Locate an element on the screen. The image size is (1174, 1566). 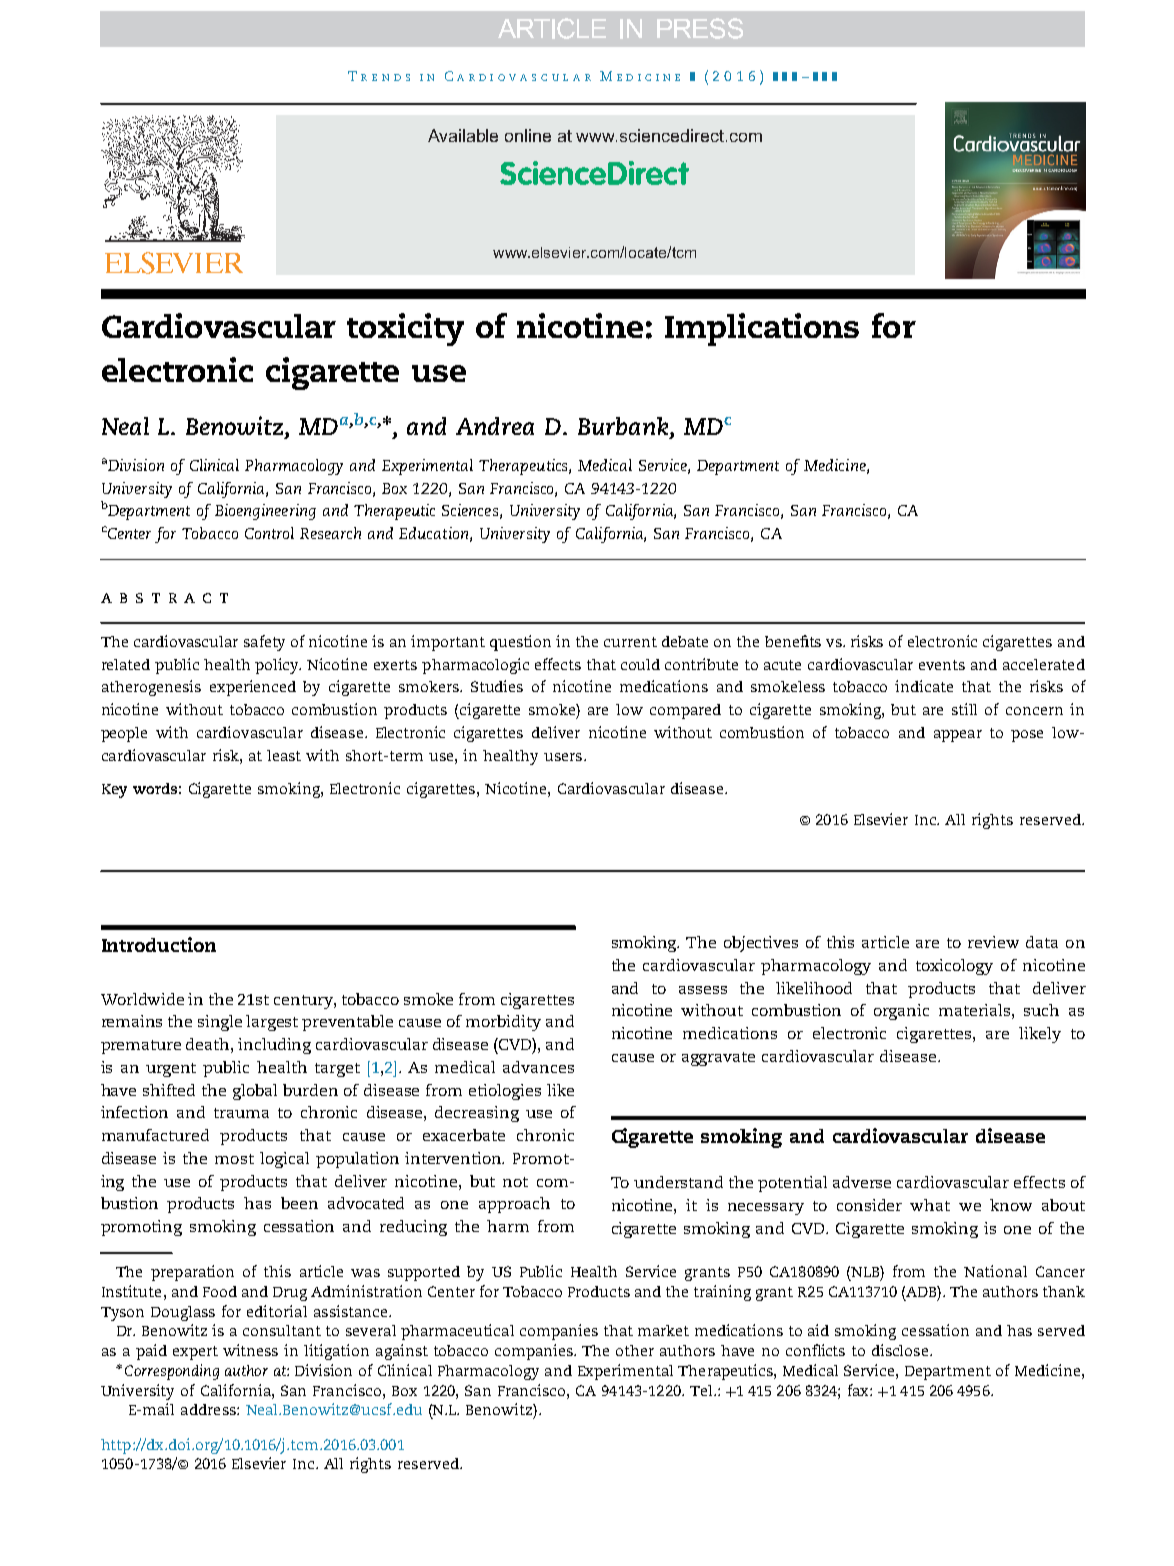
other is located at coordinates (635, 1350).
